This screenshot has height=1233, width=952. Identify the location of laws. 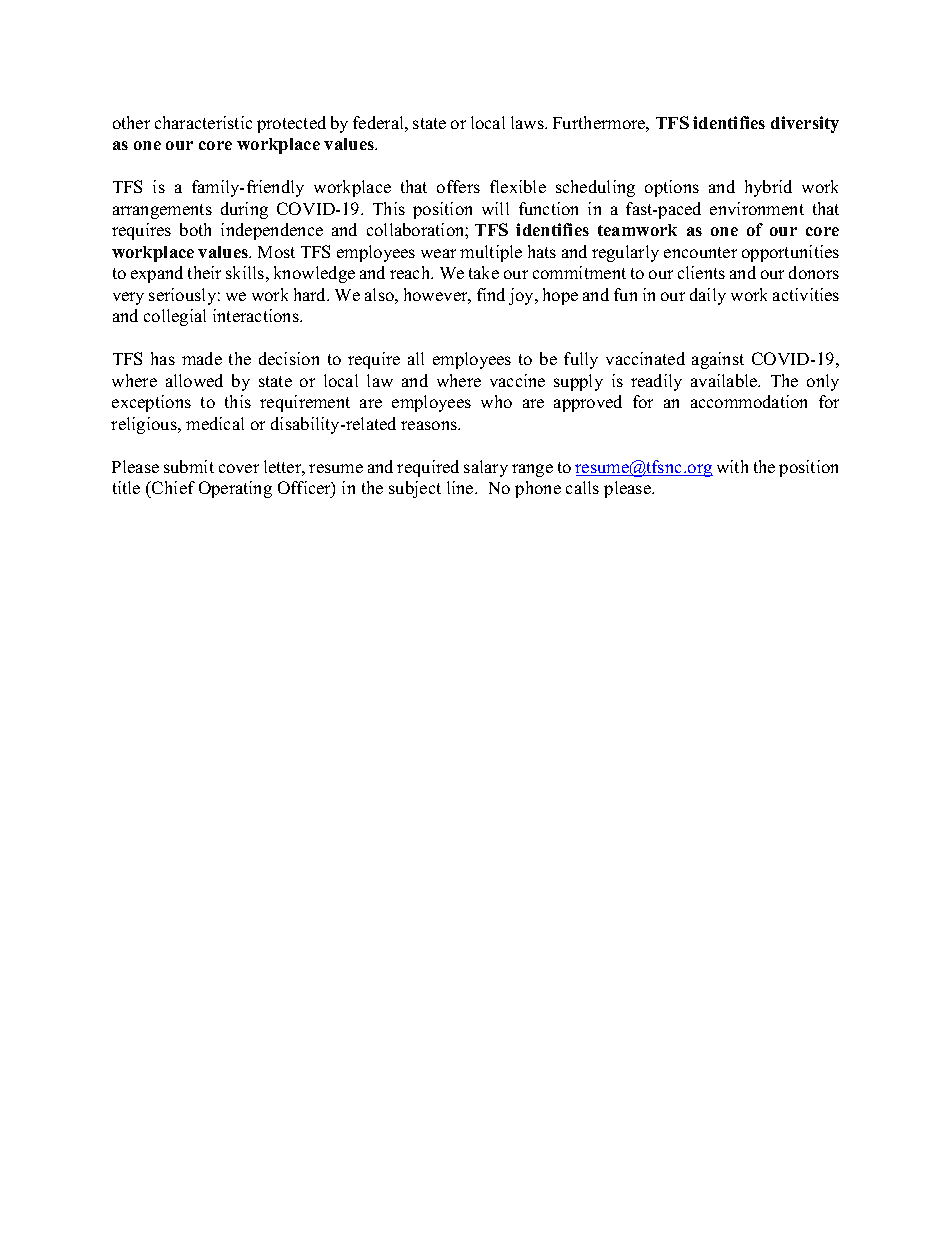
(528, 122).
